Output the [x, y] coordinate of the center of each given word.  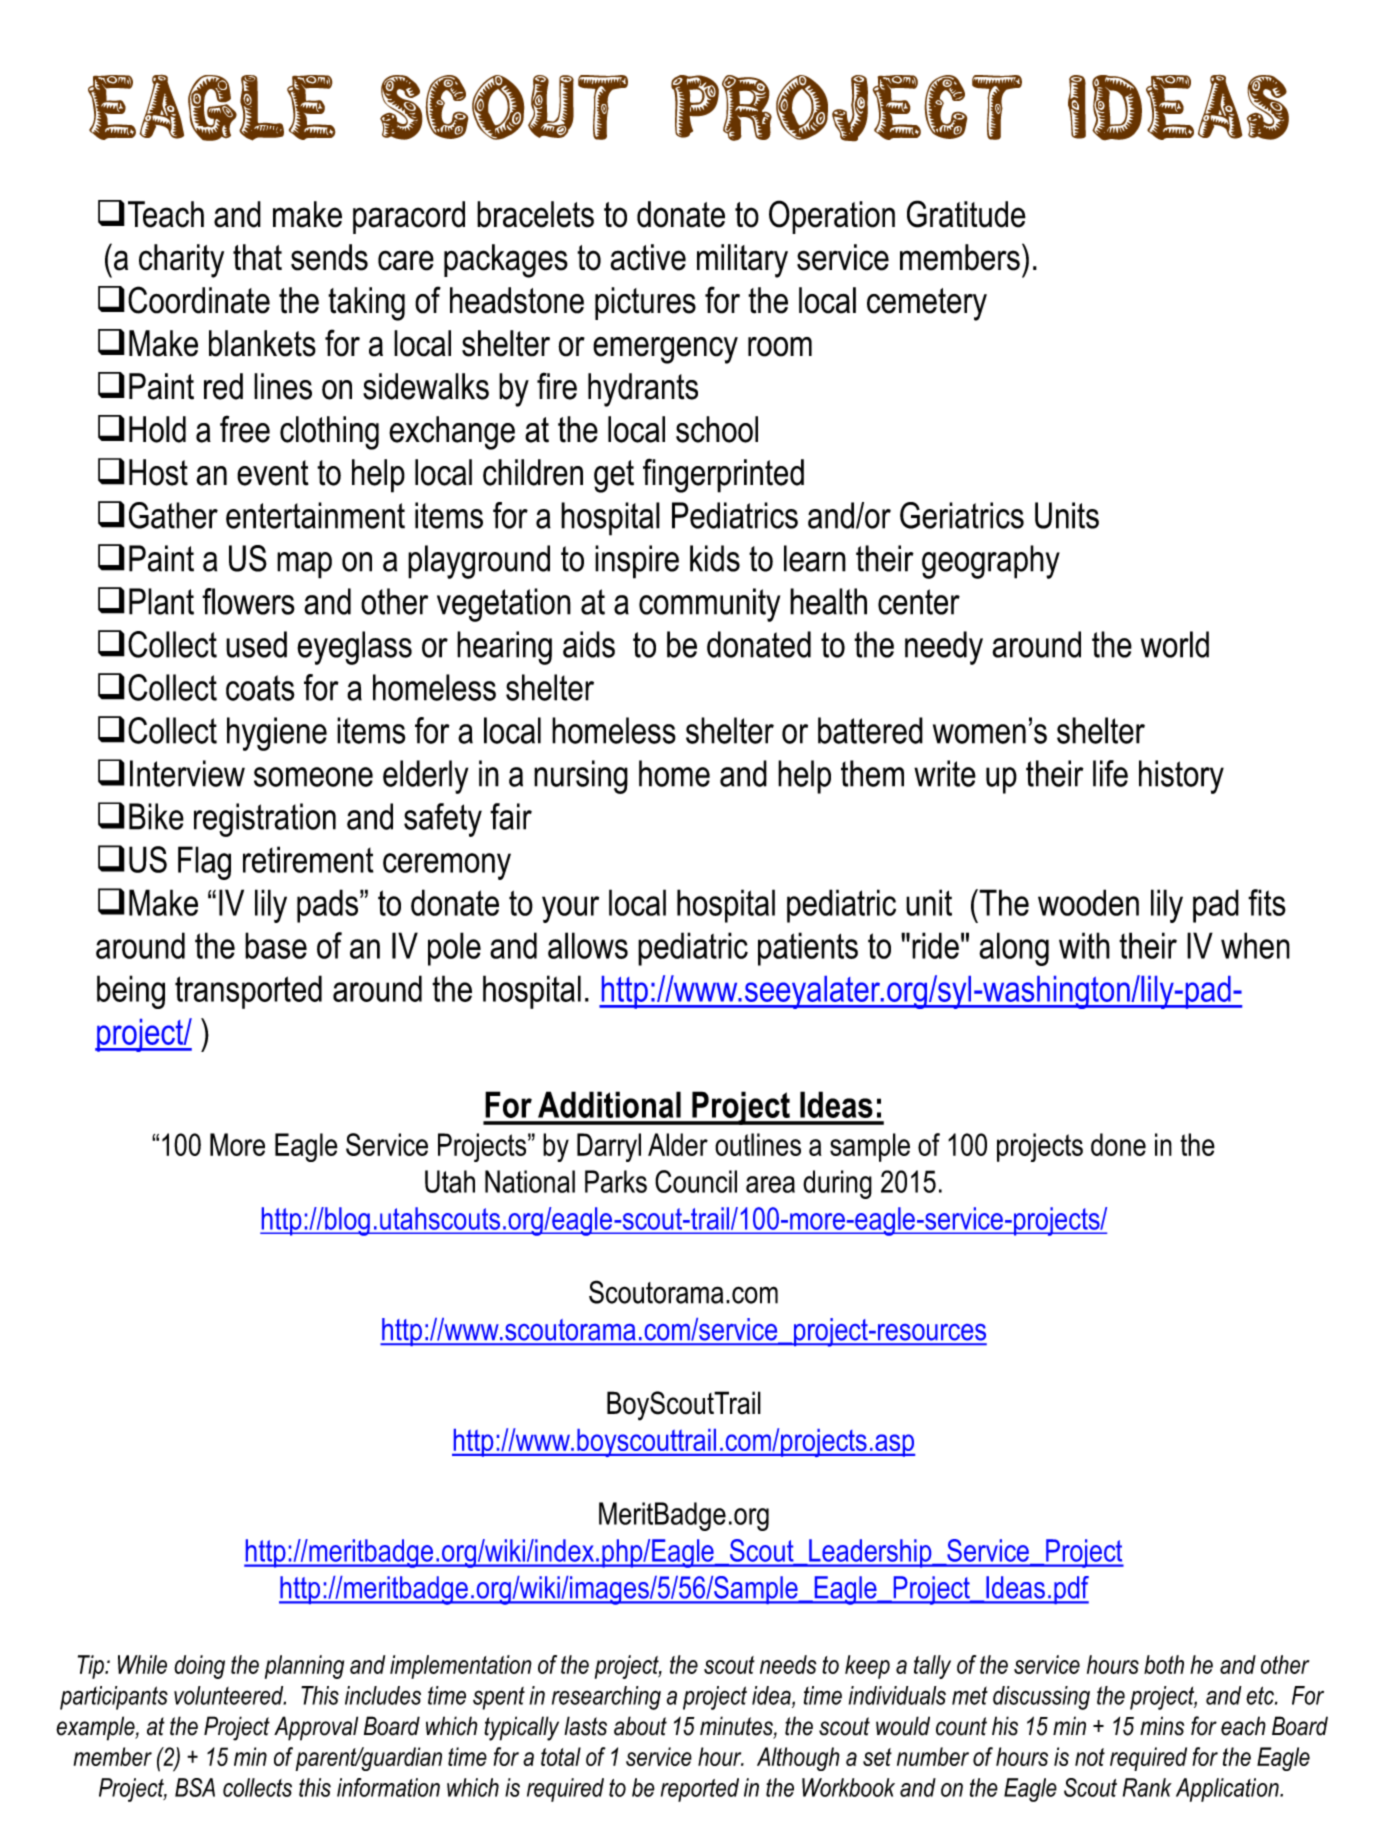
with [1084, 945]
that [257, 257]
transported [248, 992]
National [530, 1181]
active [648, 257]
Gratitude [966, 214]
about [640, 1726]
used [256, 644]
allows [588, 945]
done [1118, 1144]
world [1175, 644]
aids [589, 644]
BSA [195, 1787]
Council [696, 1181]
